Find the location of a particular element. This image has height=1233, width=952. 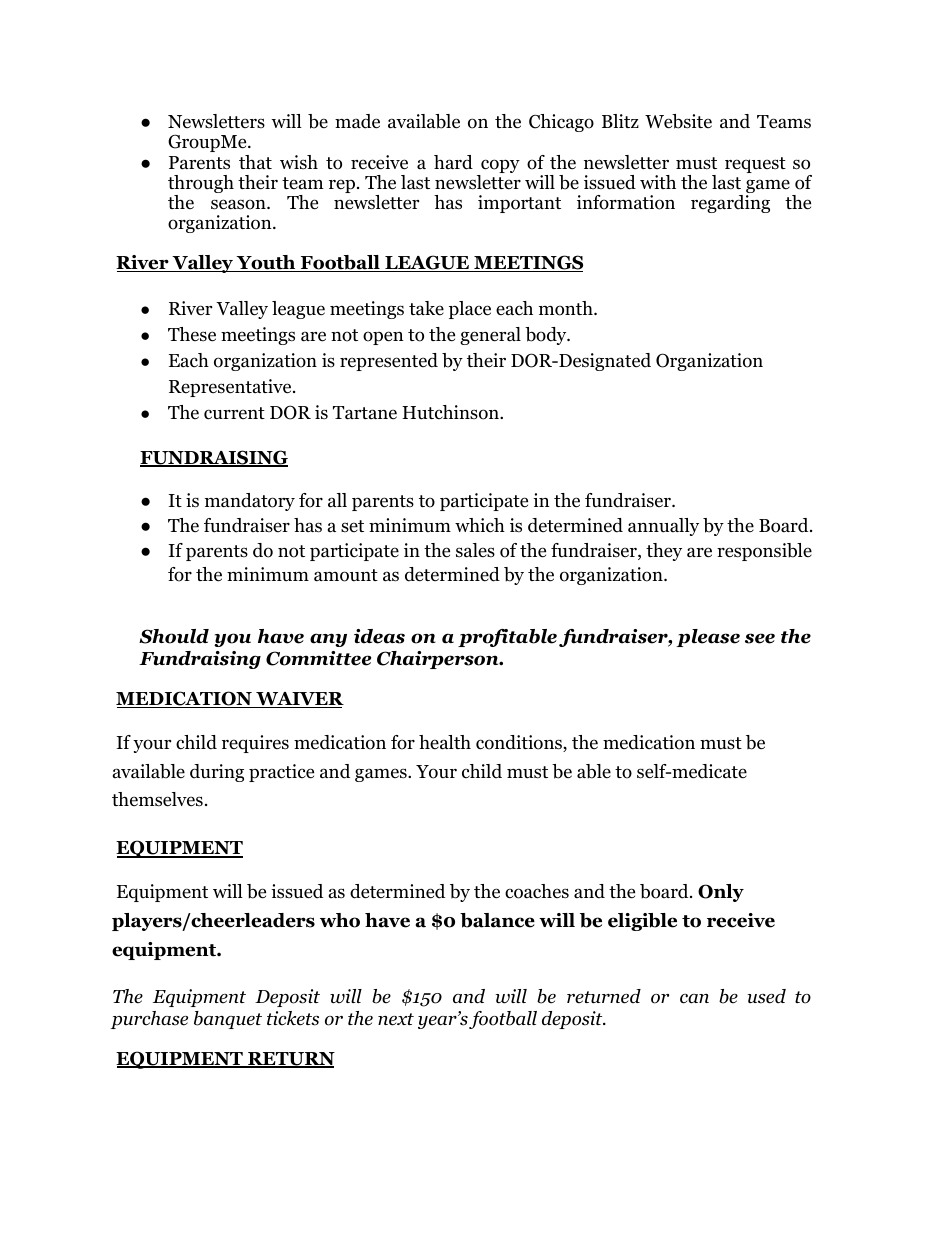

month is located at coordinates (567, 308).
